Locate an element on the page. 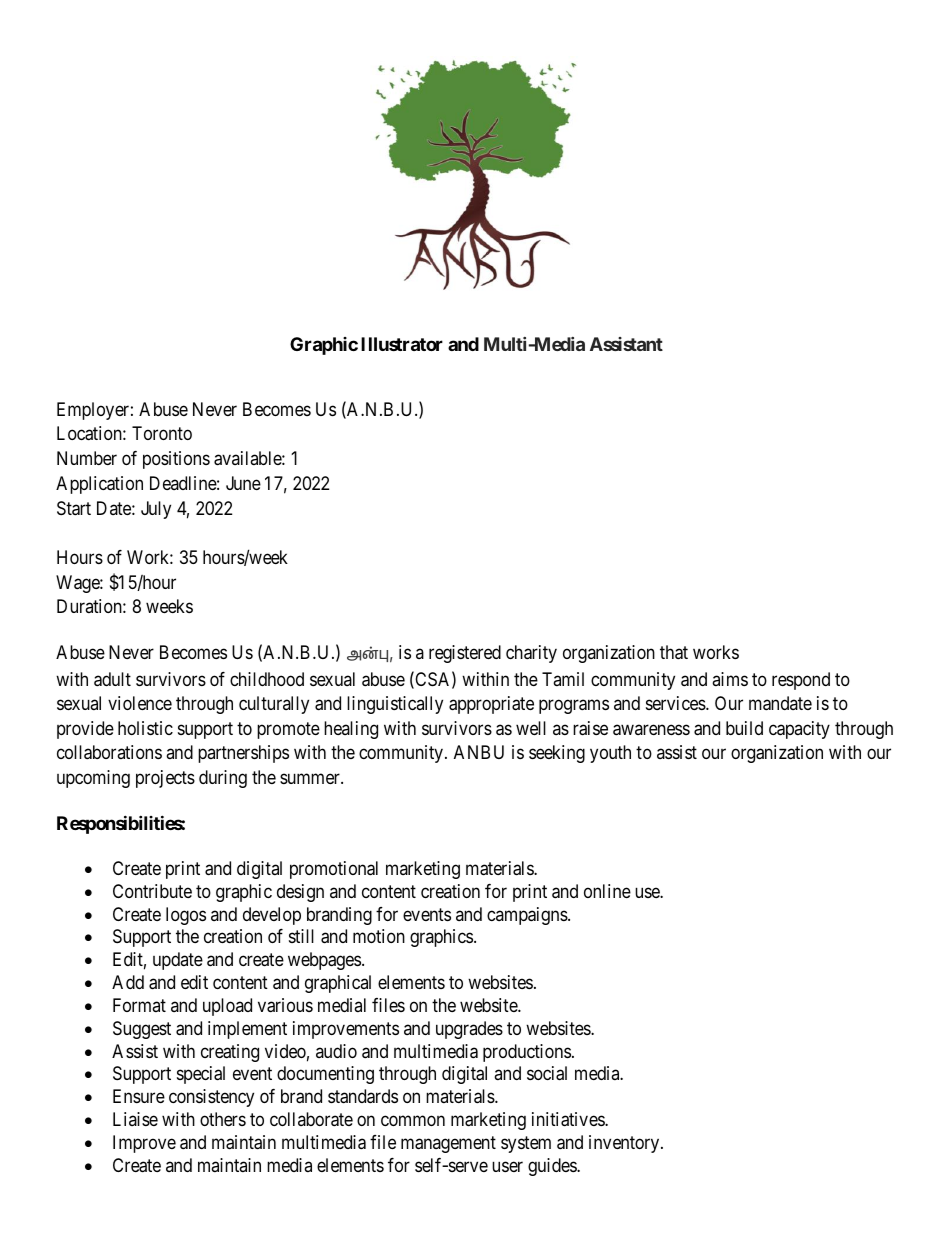 Image resolution: width=952 pixels, height=1233 pixels. adult is located at coordinates (112, 679).
